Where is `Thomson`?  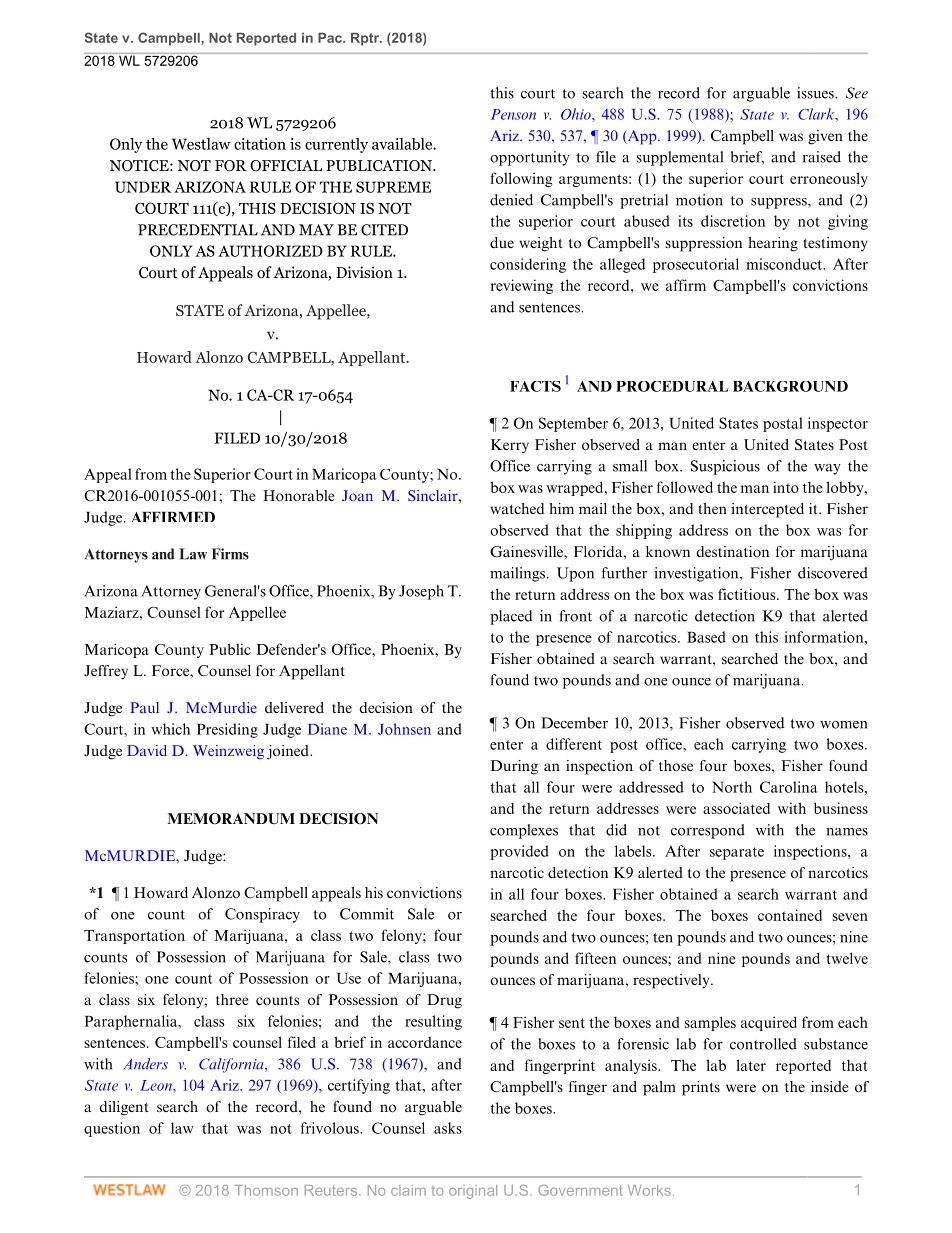
Thomson is located at coordinates (266, 1190).
